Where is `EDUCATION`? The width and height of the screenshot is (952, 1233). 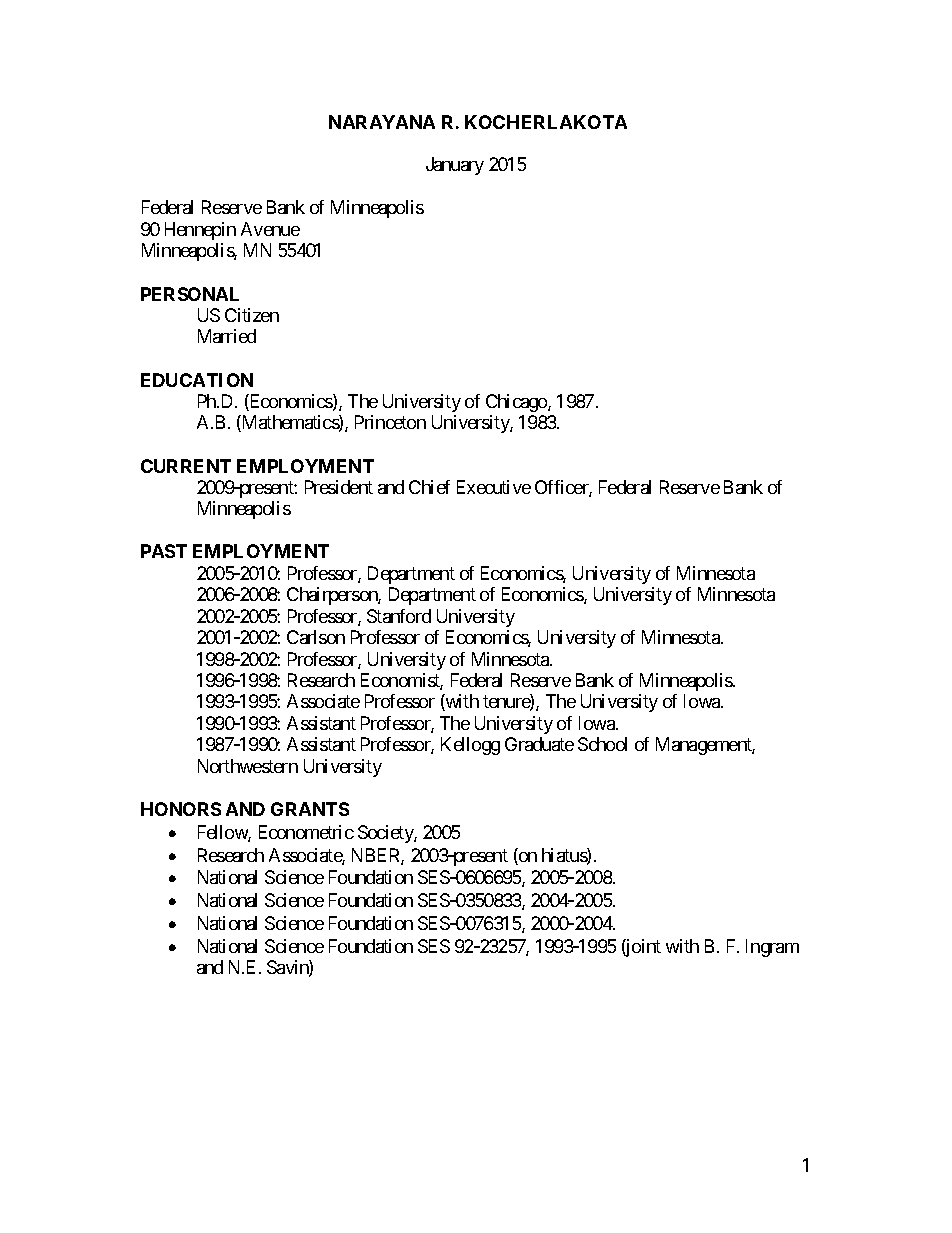
EDUCATION is located at coordinates (197, 380).
